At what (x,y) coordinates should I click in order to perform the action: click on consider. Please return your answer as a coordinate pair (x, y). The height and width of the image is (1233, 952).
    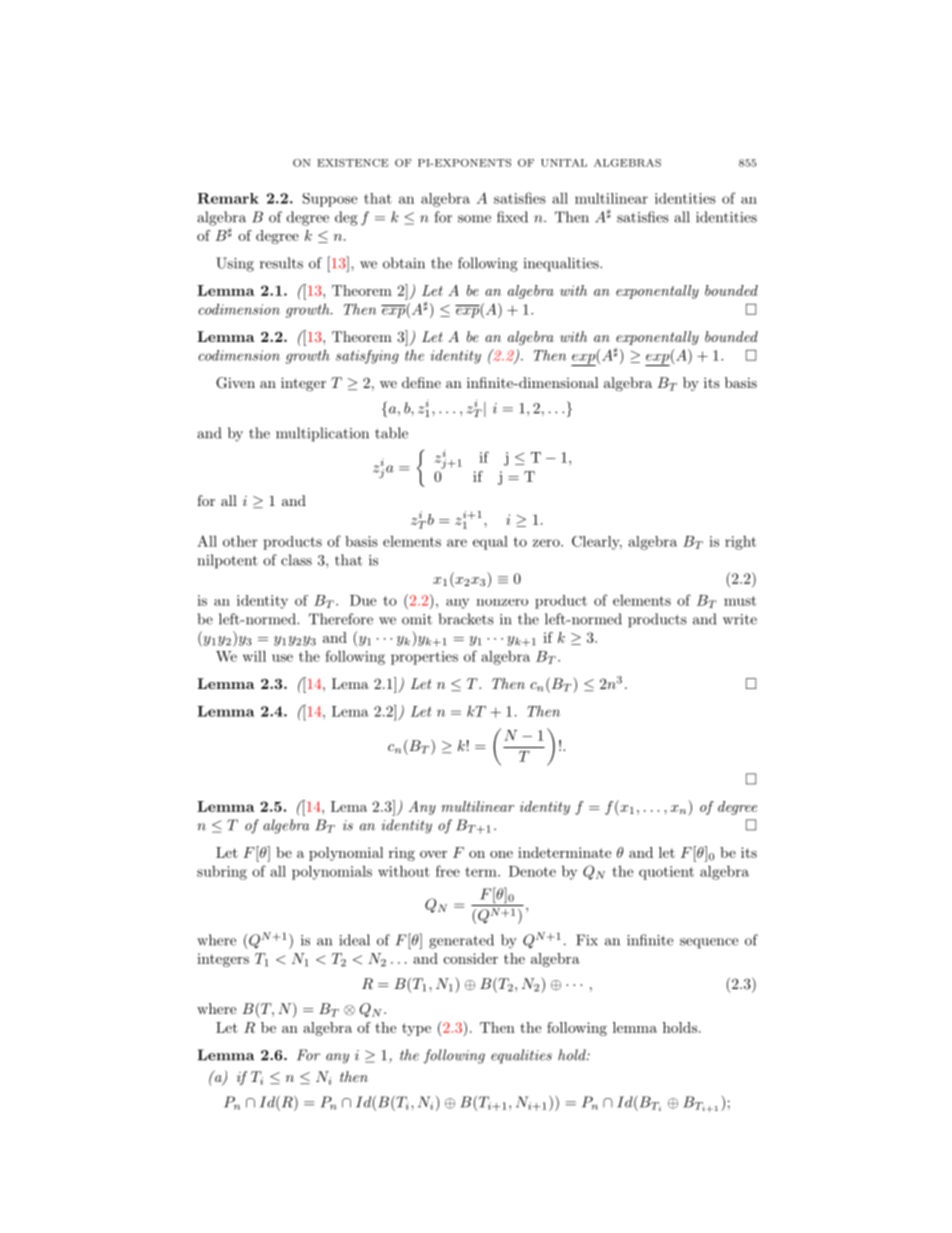
    Looking at the image, I should click on (471, 958).
